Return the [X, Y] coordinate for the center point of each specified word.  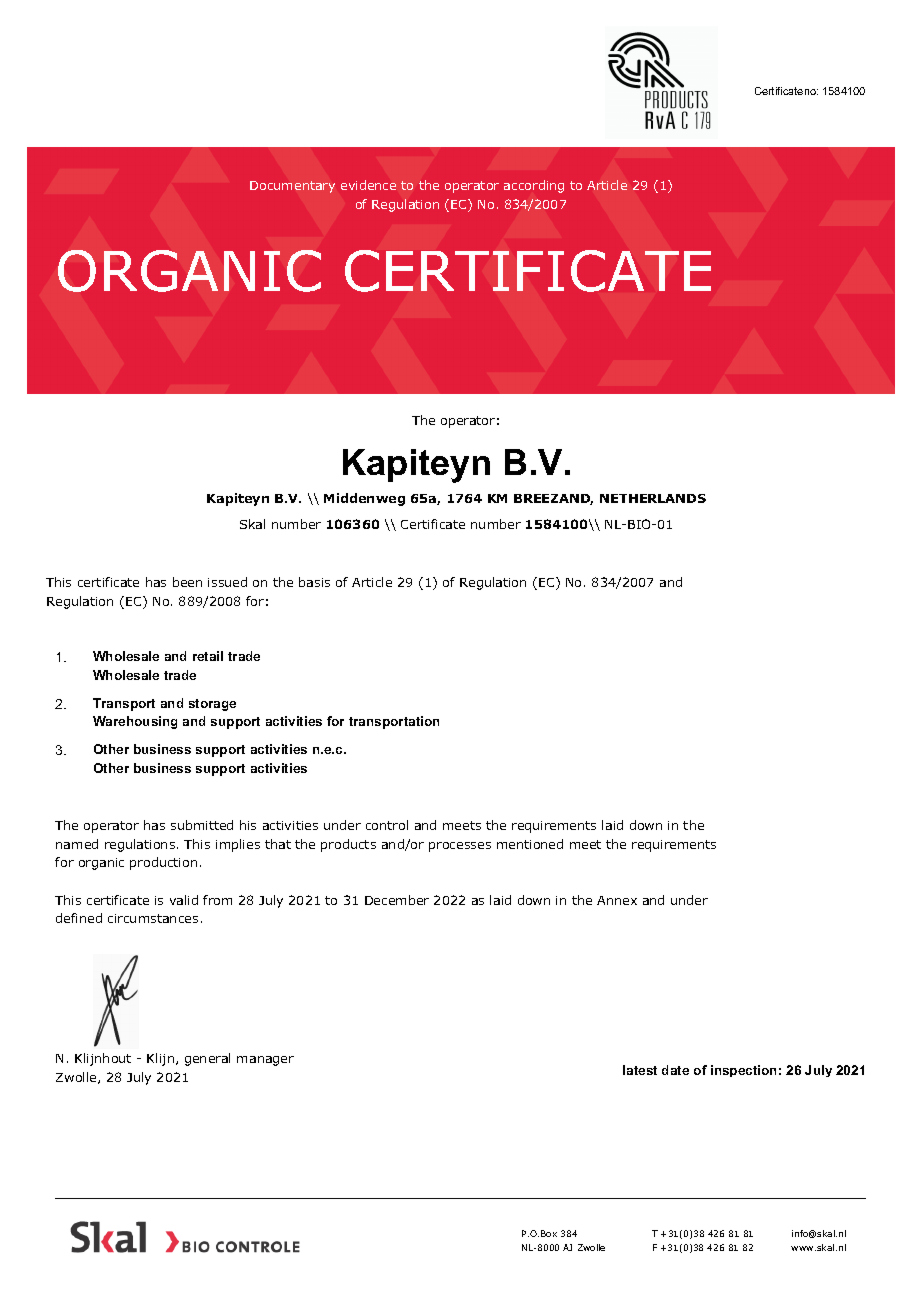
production [163, 863]
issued [227, 582]
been [187, 582]
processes [460, 847]
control [387, 825]
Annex [617, 900]
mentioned [530, 844]
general [207, 1059]
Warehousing [135, 722]
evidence [368, 185]
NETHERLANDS [653, 498]
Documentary [292, 187]
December [397, 900]
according [534, 186]
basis [314, 582]
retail [208, 656]
